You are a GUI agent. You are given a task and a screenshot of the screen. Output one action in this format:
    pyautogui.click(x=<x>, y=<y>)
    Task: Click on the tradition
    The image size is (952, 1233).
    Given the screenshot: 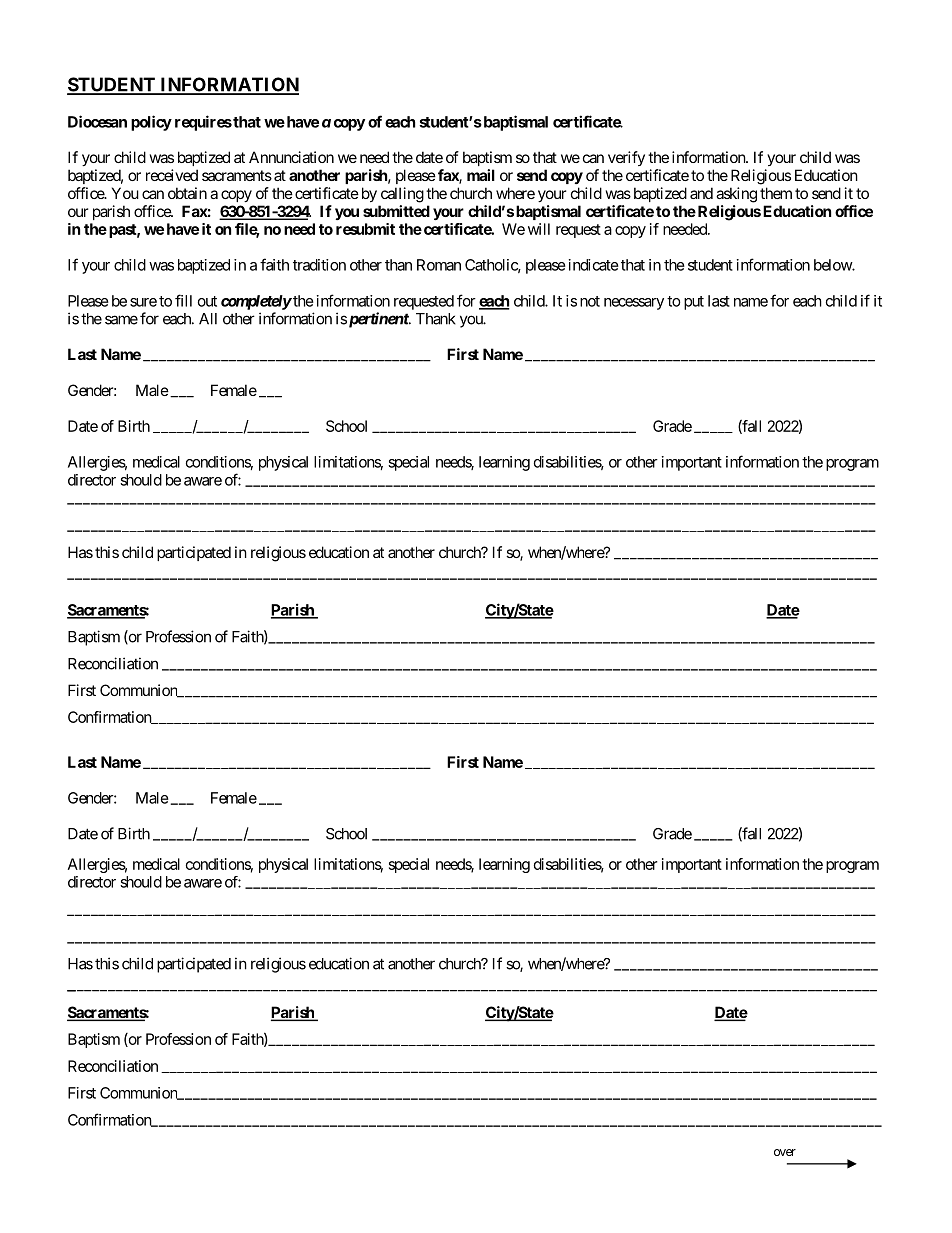 What is the action you would take?
    pyautogui.click(x=319, y=265)
